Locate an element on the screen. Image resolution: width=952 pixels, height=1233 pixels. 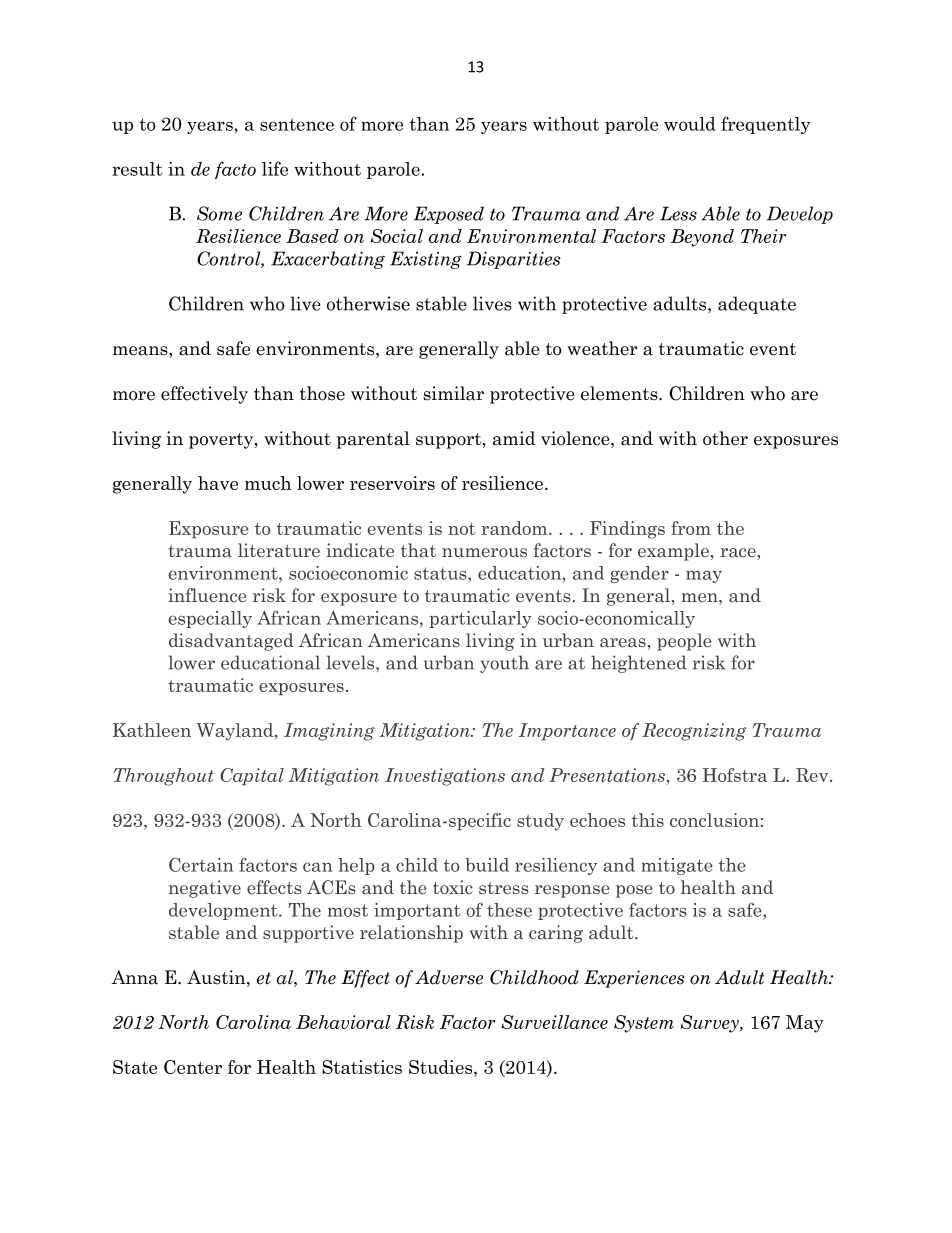
frequently is located at coordinates (765, 125).
